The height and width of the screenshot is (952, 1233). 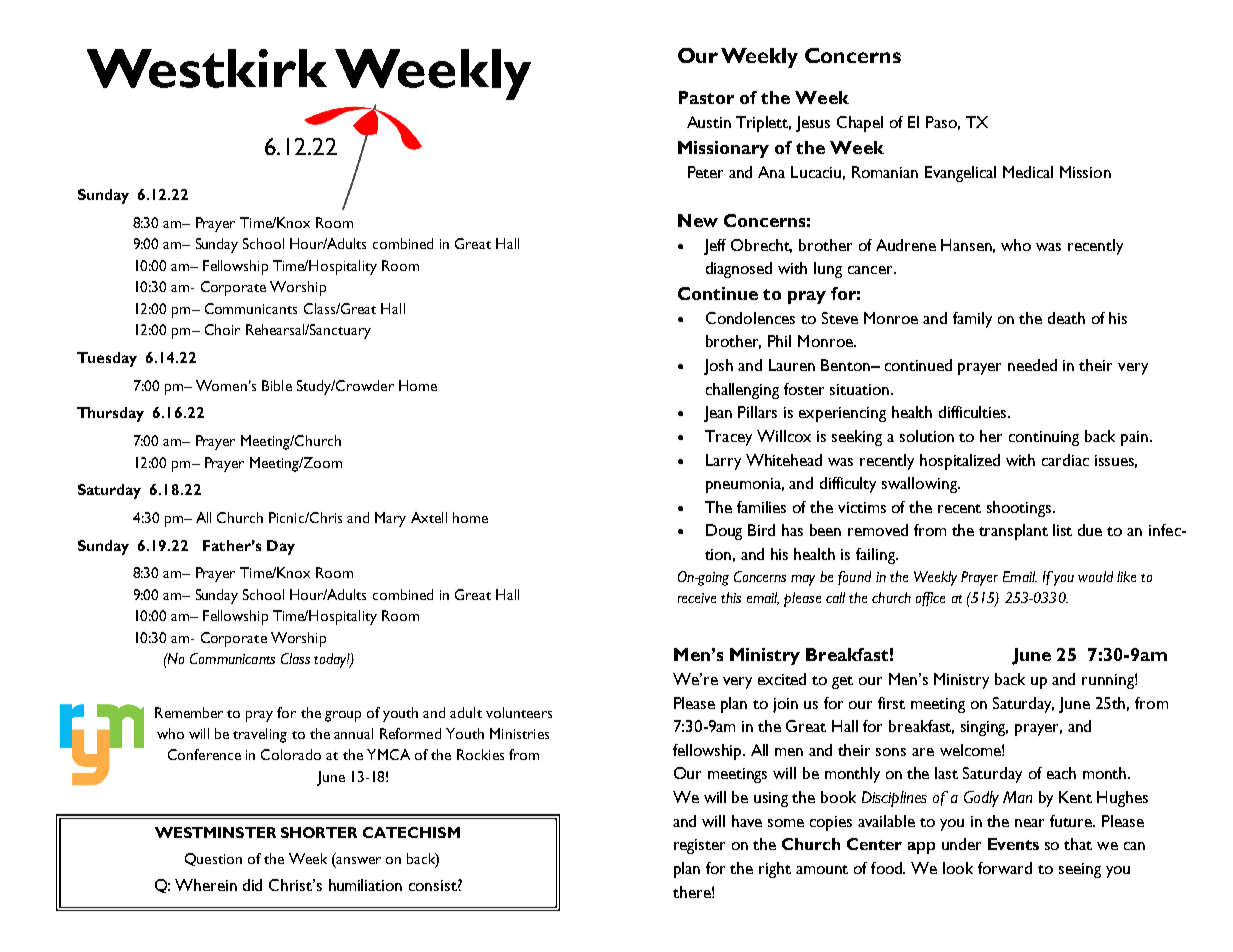 What do you see at coordinates (252, 885) in the screenshot?
I see `did` at bounding box center [252, 885].
